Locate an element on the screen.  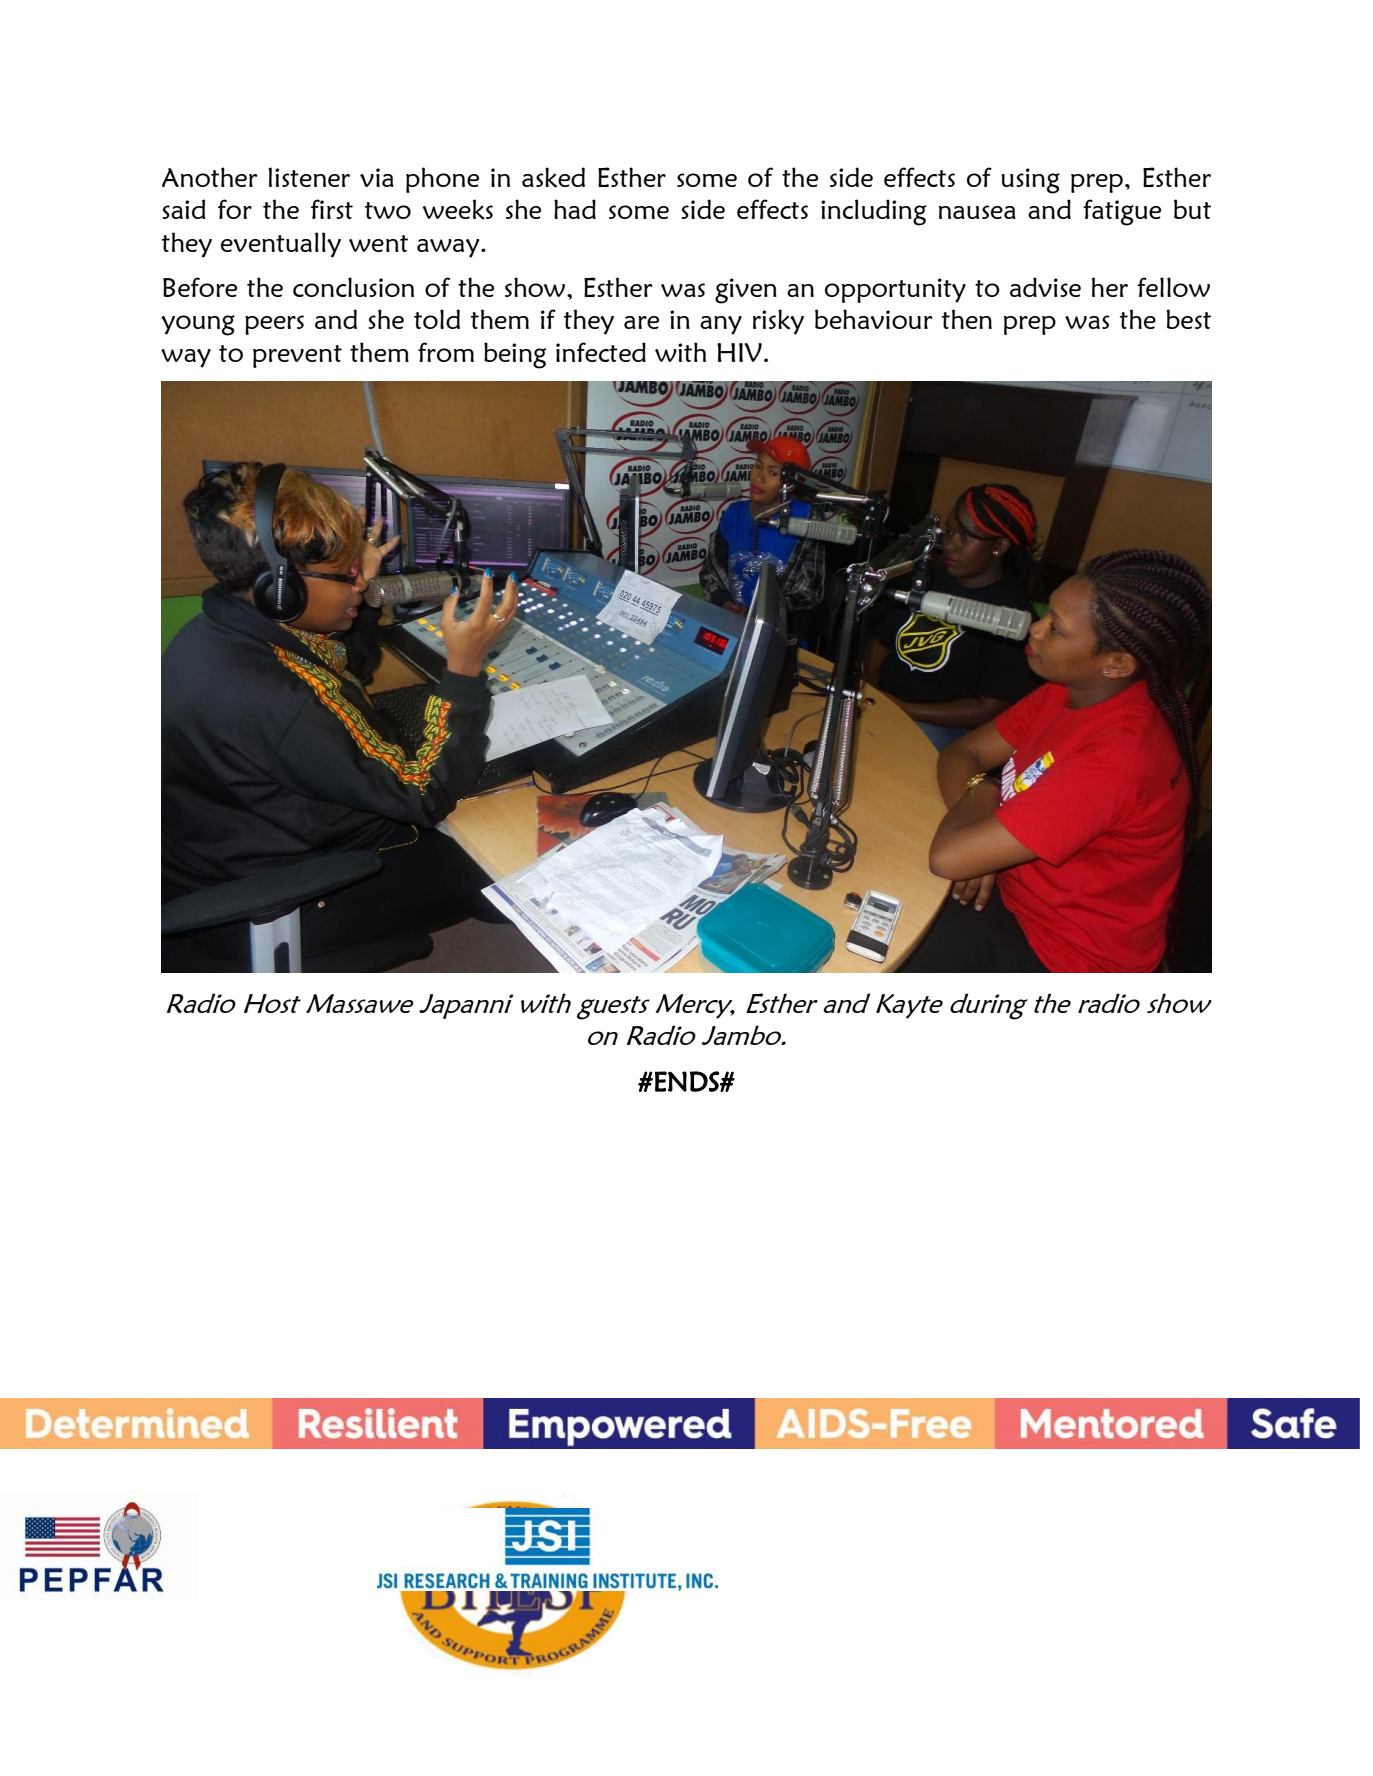
fatigue is located at coordinates (1122, 212).
